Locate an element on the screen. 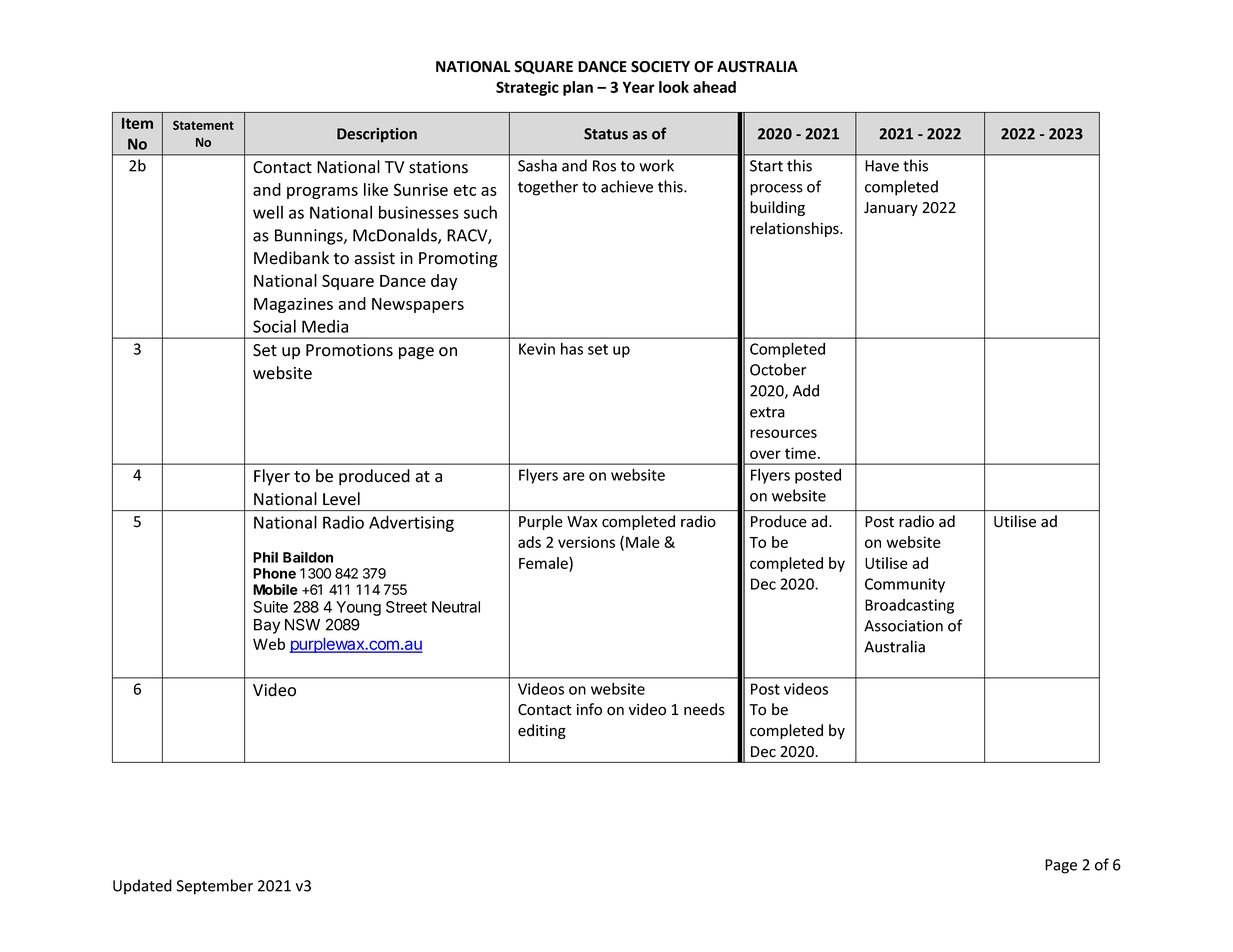 Image resolution: width=1233 pixels, height=952 pixels. Social is located at coordinates (274, 326).
